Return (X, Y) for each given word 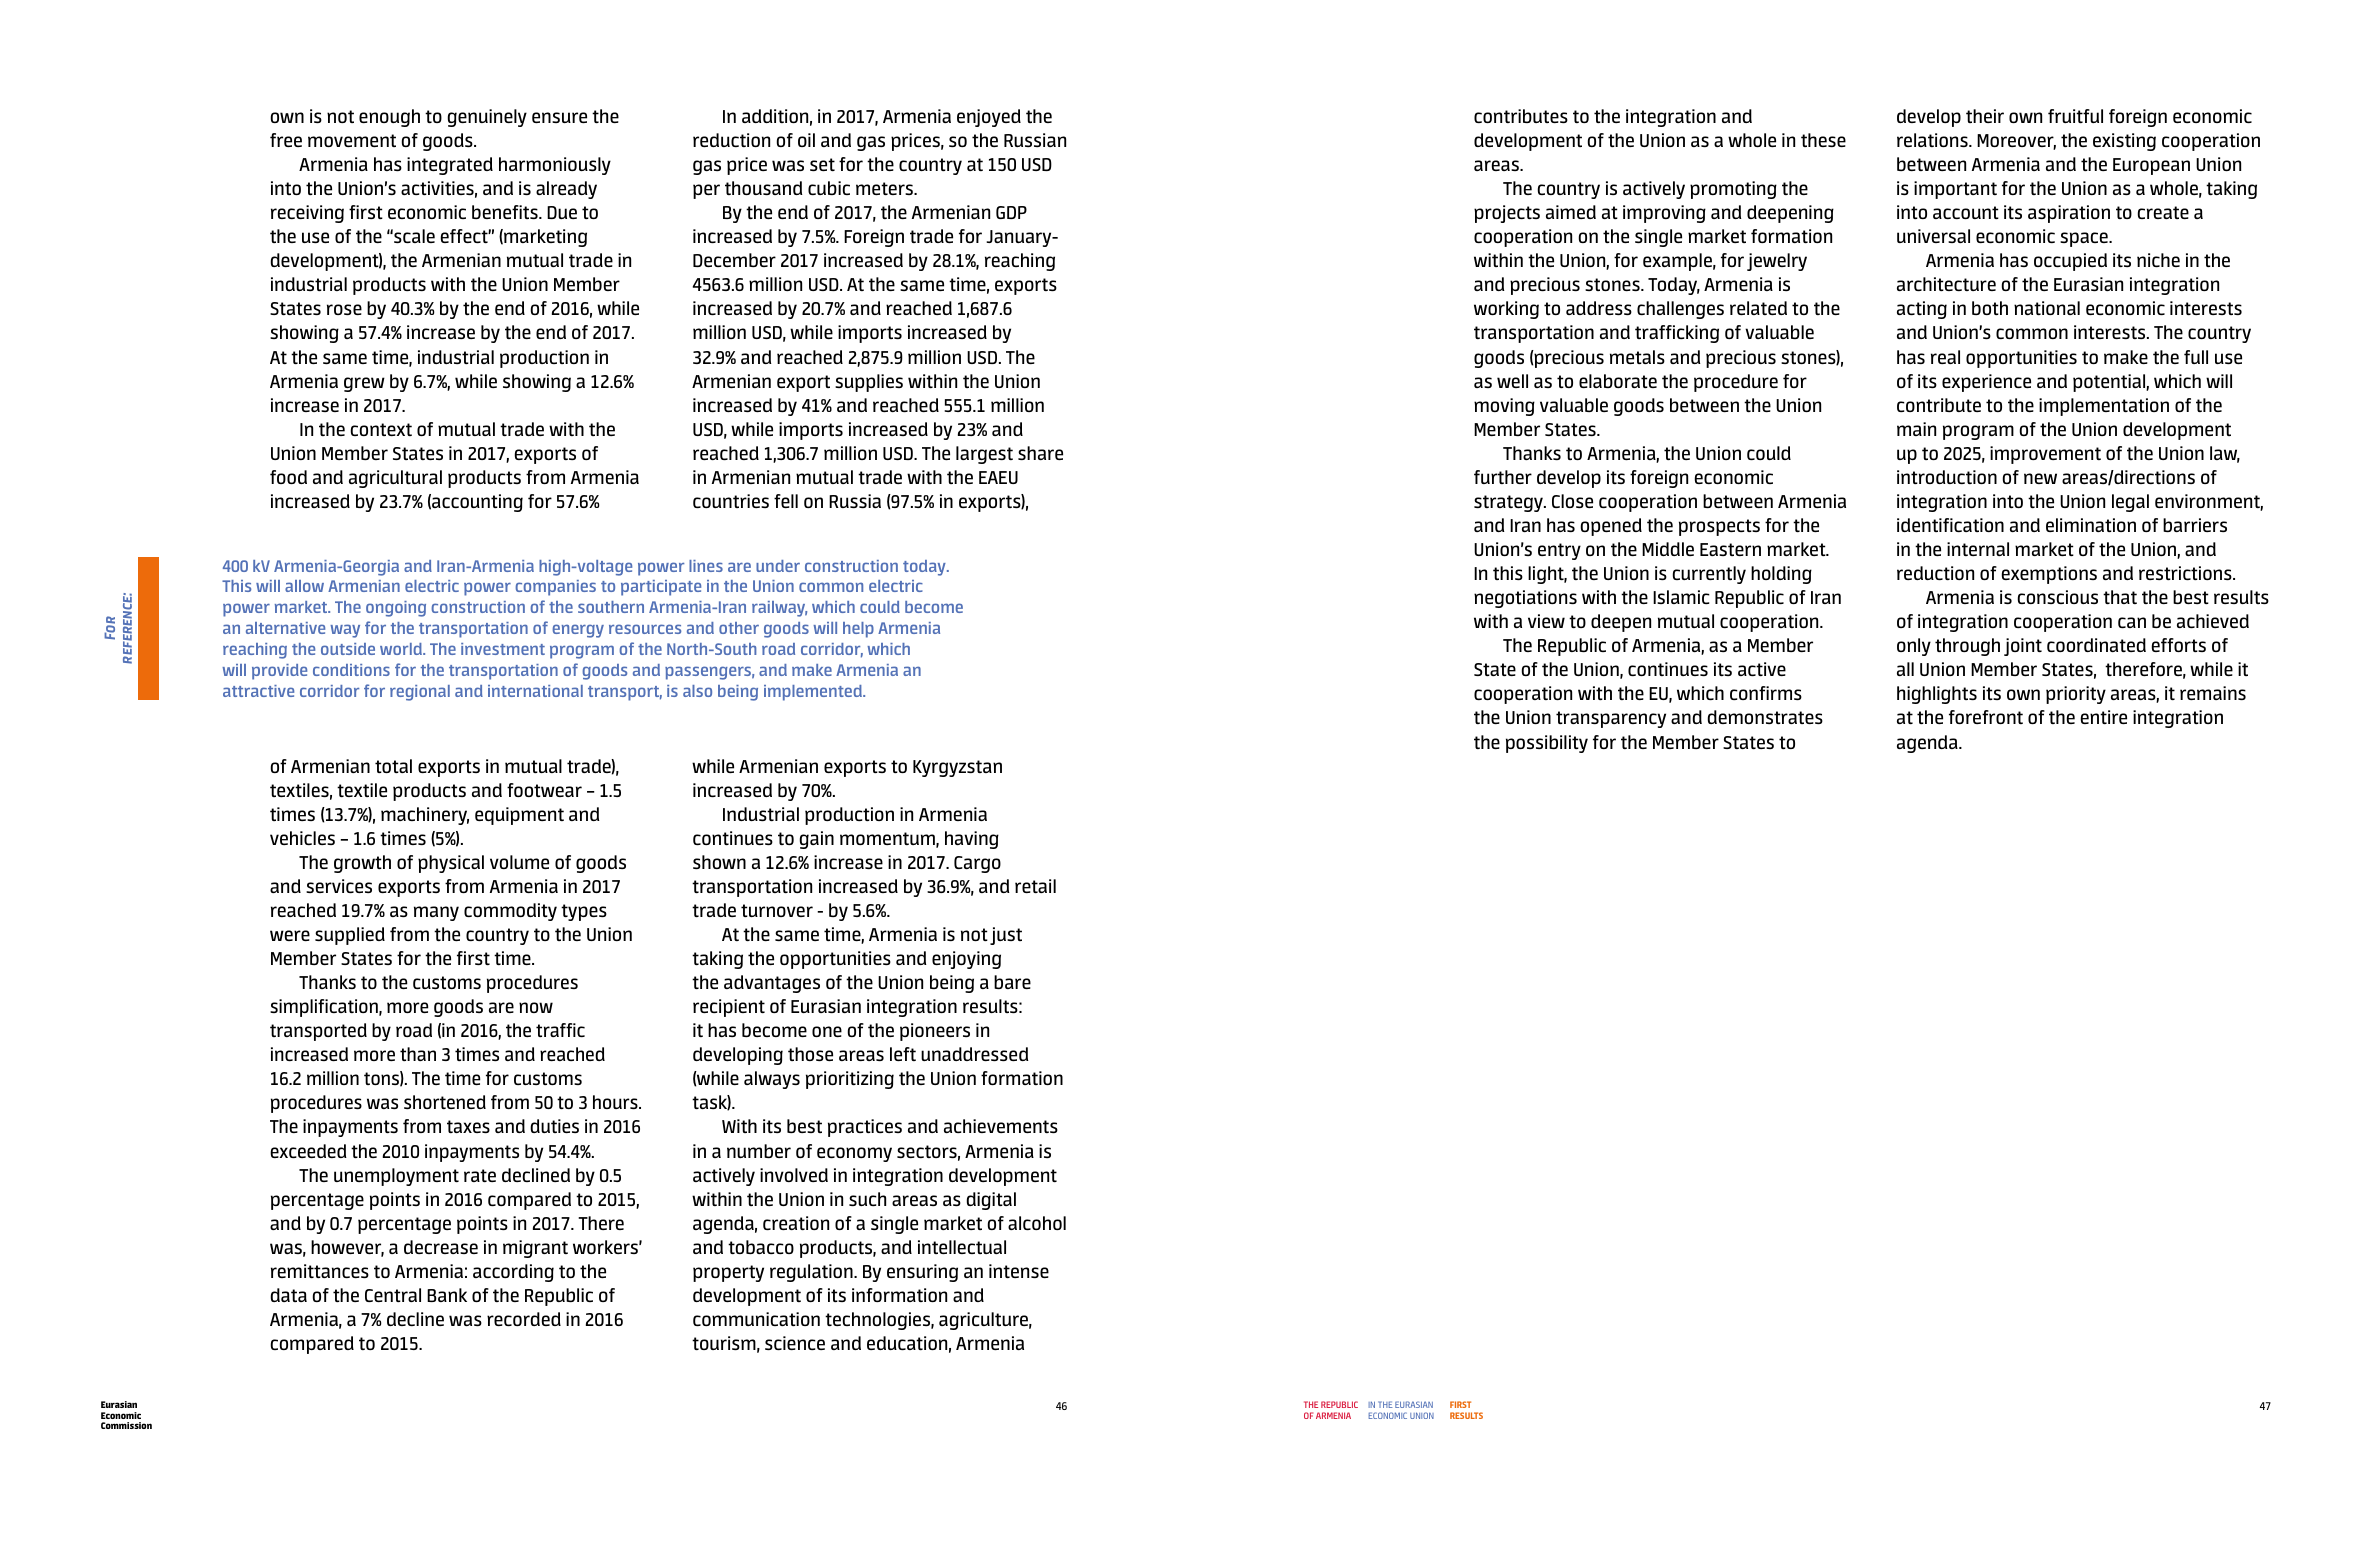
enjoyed (989, 118)
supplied (350, 936)
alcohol (1037, 1223)
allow (304, 586)
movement (352, 140)
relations (1933, 140)
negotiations (1525, 599)
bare (1012, 982)
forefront (1986, 717)
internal (1978, 549)
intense (1019, 1271)
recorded (524, 1319)
